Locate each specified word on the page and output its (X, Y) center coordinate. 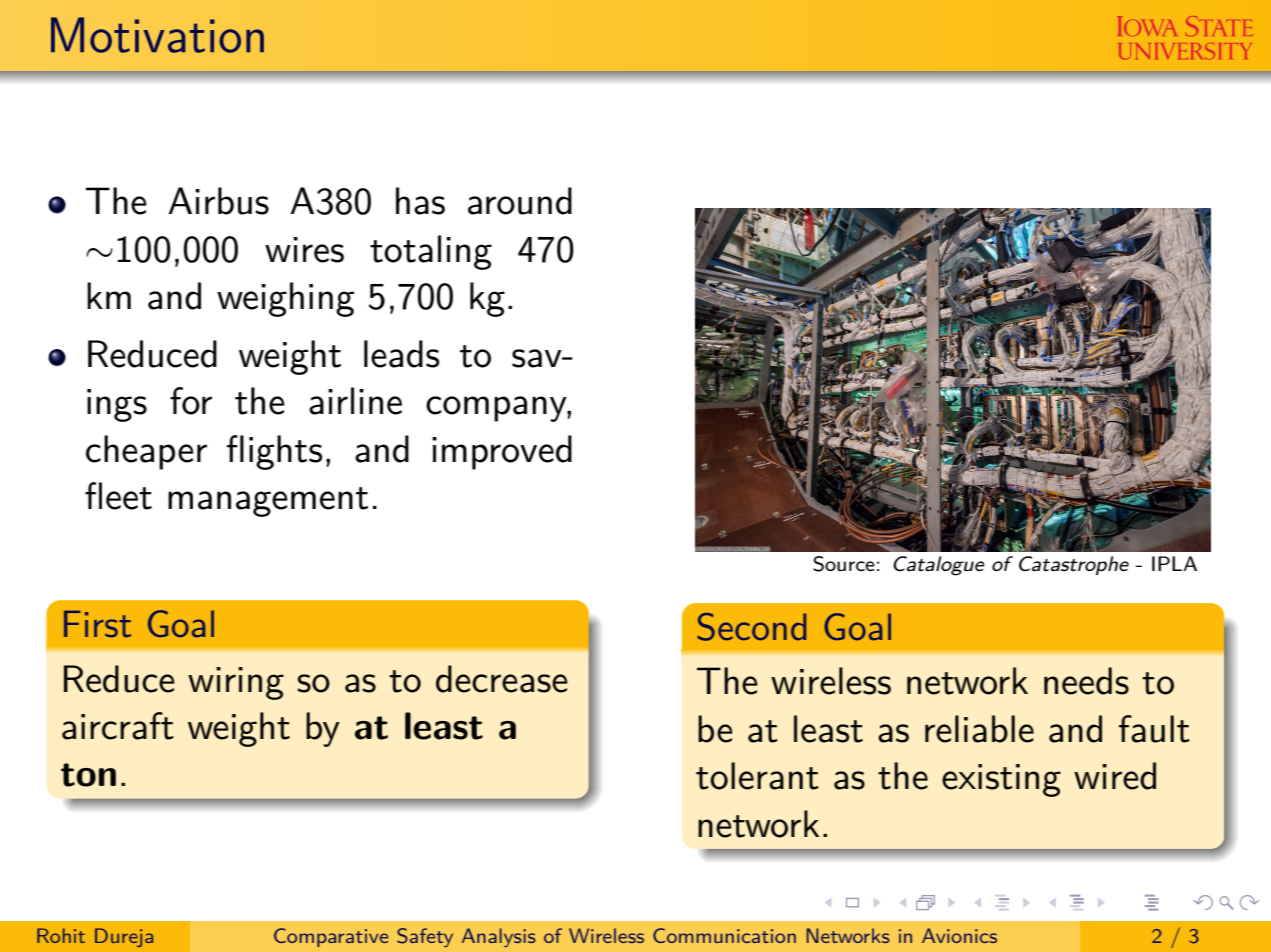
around (520, 201)
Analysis (499, 937)
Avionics (959, 935)
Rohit (61, 935)
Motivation (157, 35)
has (420, 201)
